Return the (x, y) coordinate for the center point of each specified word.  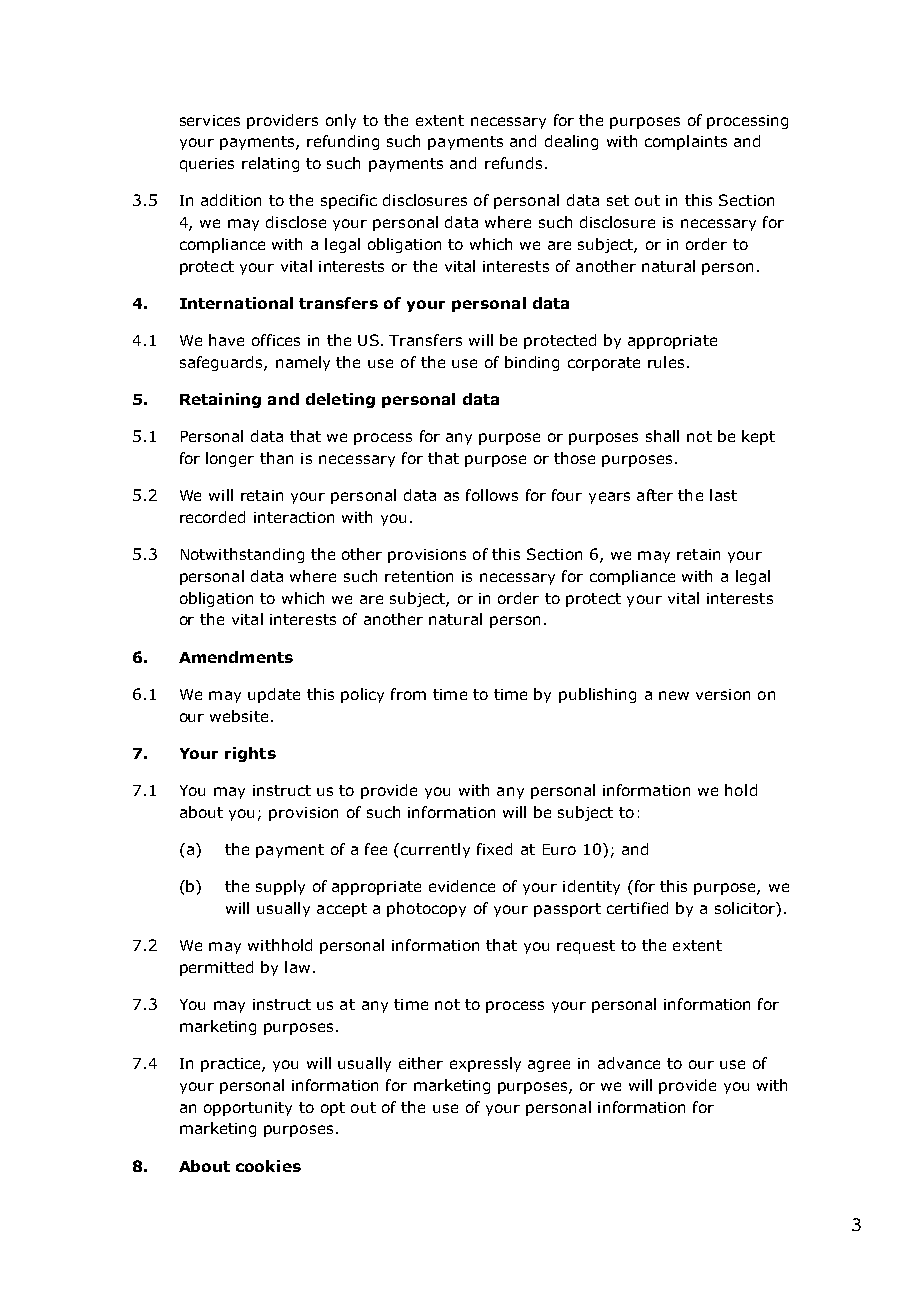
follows (492, 495)
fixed (494, 849)
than (276, 458)
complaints (686, 142)
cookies (268, 1166)
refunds (513, 163)
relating (270, 164)
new (674, 695)
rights (250, 754)
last (723, 495)
